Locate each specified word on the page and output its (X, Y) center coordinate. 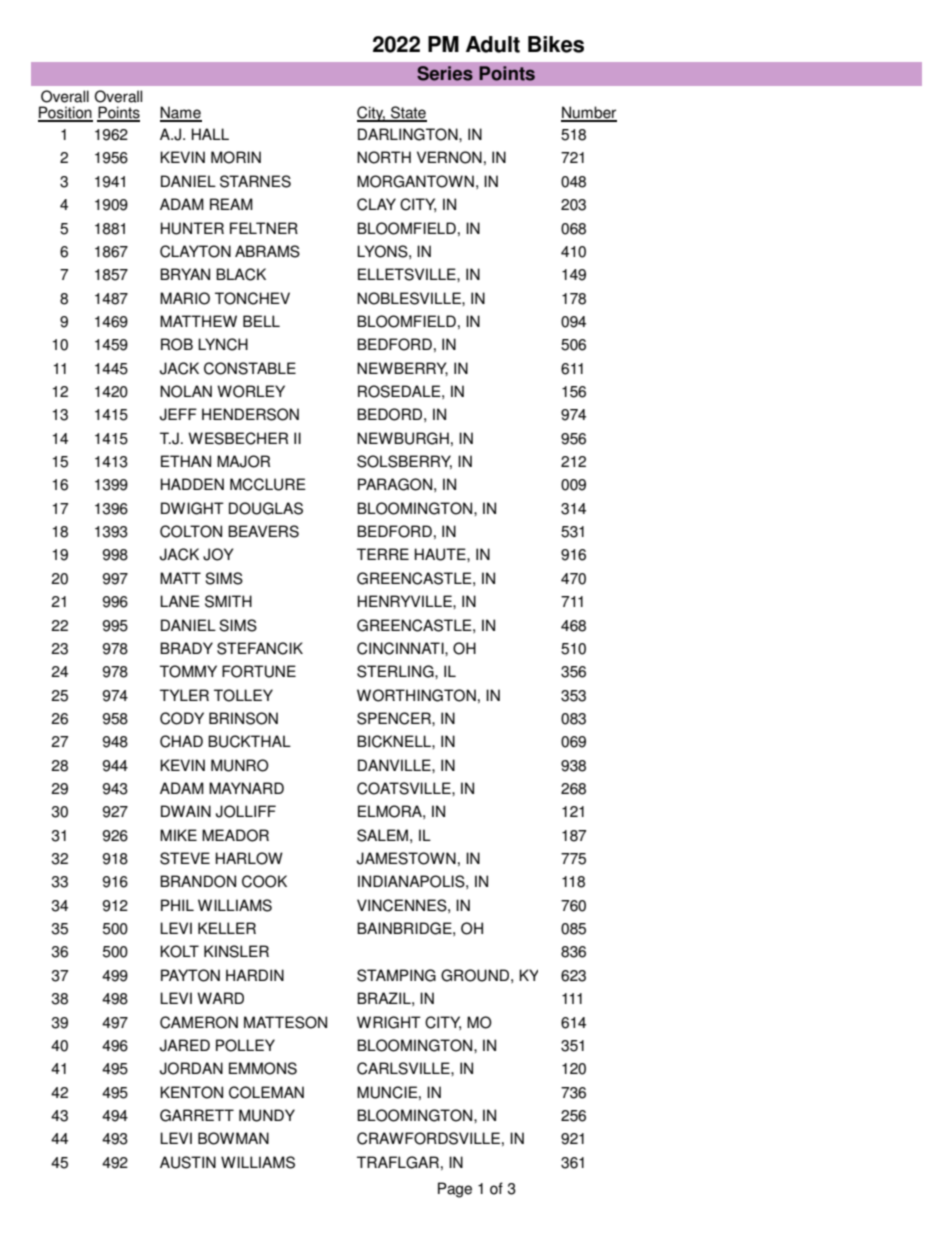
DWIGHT (192, 508)
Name (181, 113)
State (408, 113)
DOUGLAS (266, 508)
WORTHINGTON (416, 695)
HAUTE (441, 554)
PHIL (177, 905)
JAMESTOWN (406, 858)
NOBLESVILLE (410, 298)
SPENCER (395, 718)
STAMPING (396, 975)
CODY (182, 718)
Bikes (556, 44)
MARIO (185, 298)
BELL (261, 321)
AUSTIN (188, 1162)
